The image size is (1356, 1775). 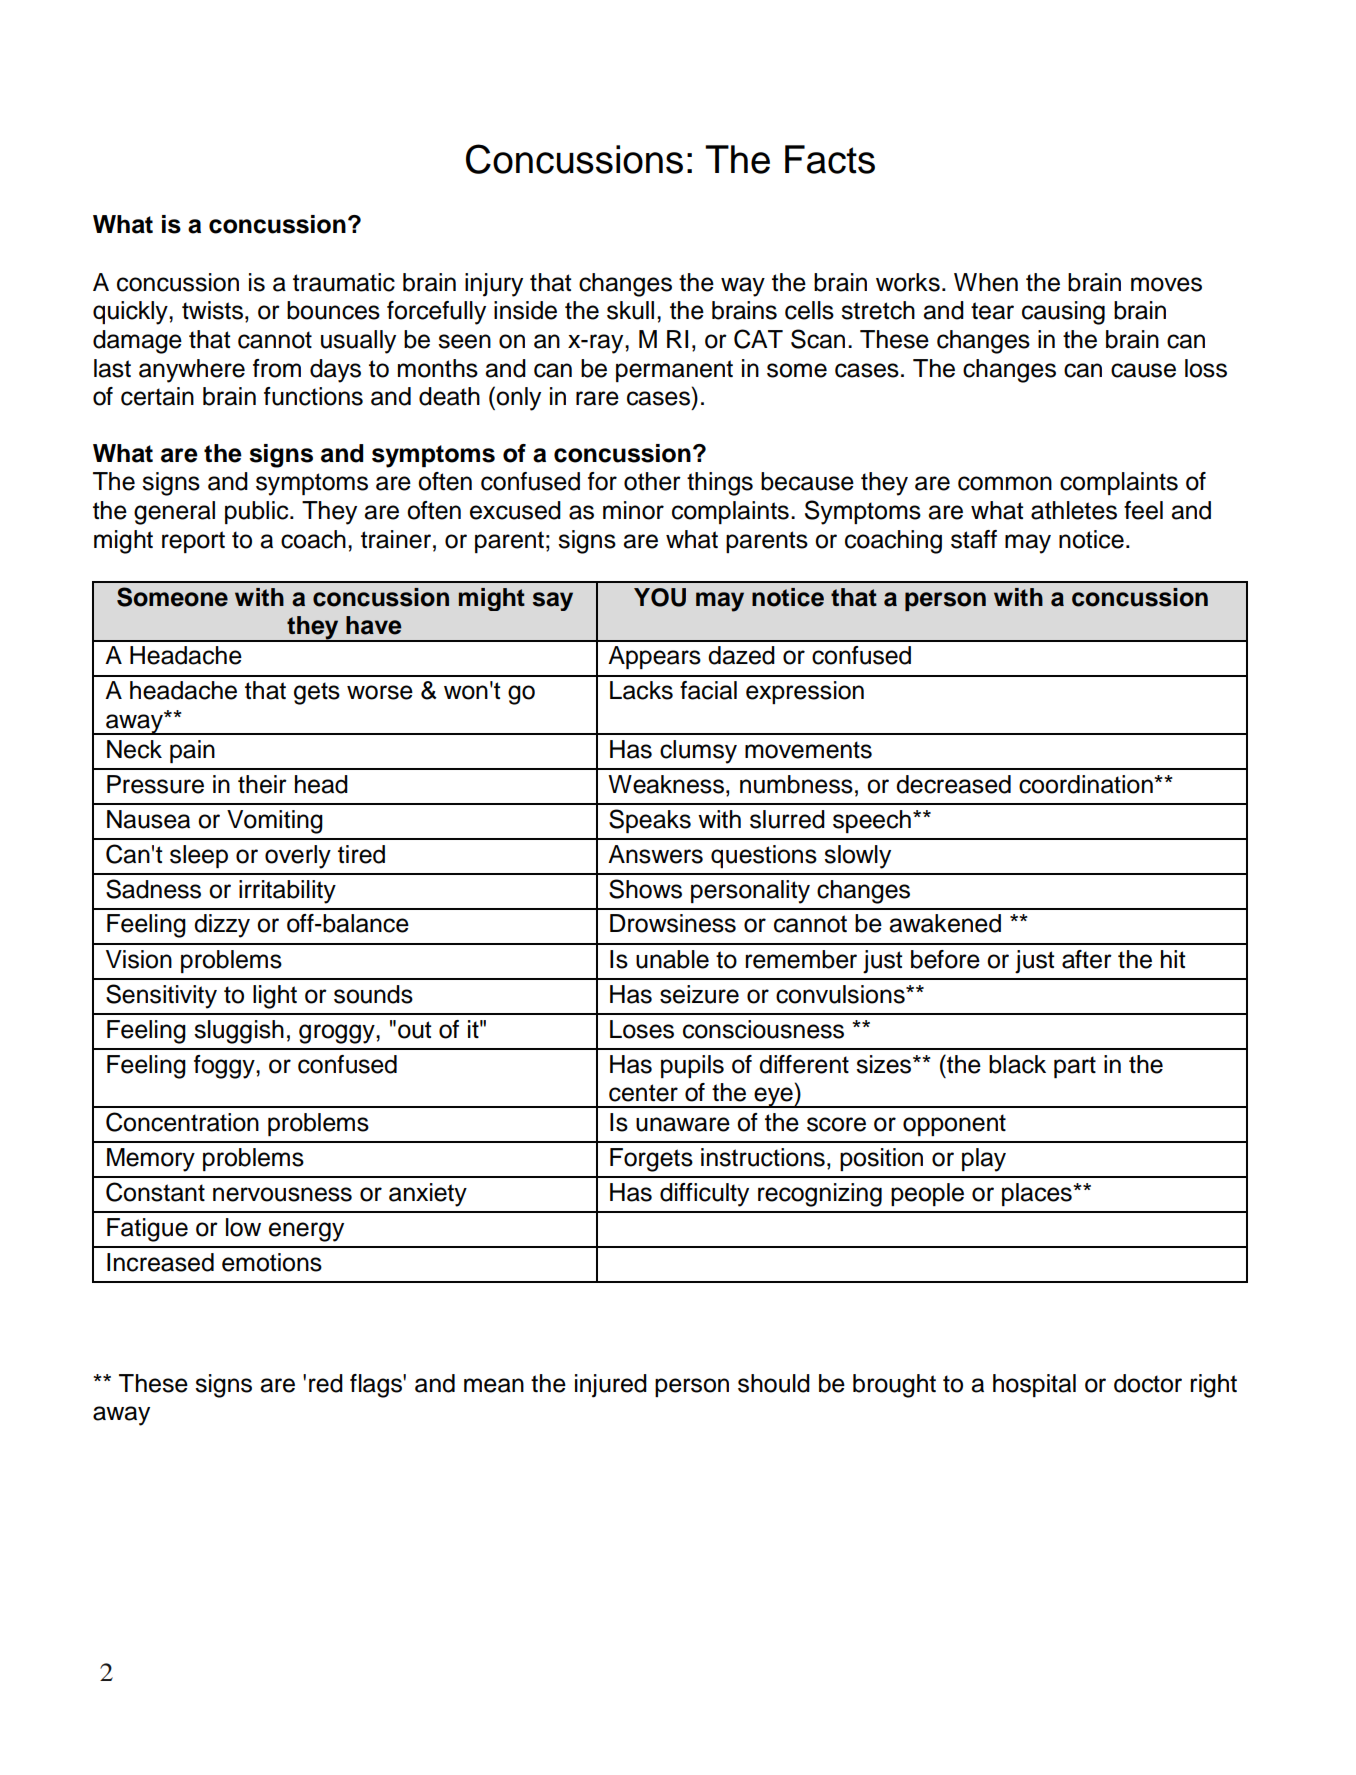 I want to click on traumatic, so click(x=344, y=282).
